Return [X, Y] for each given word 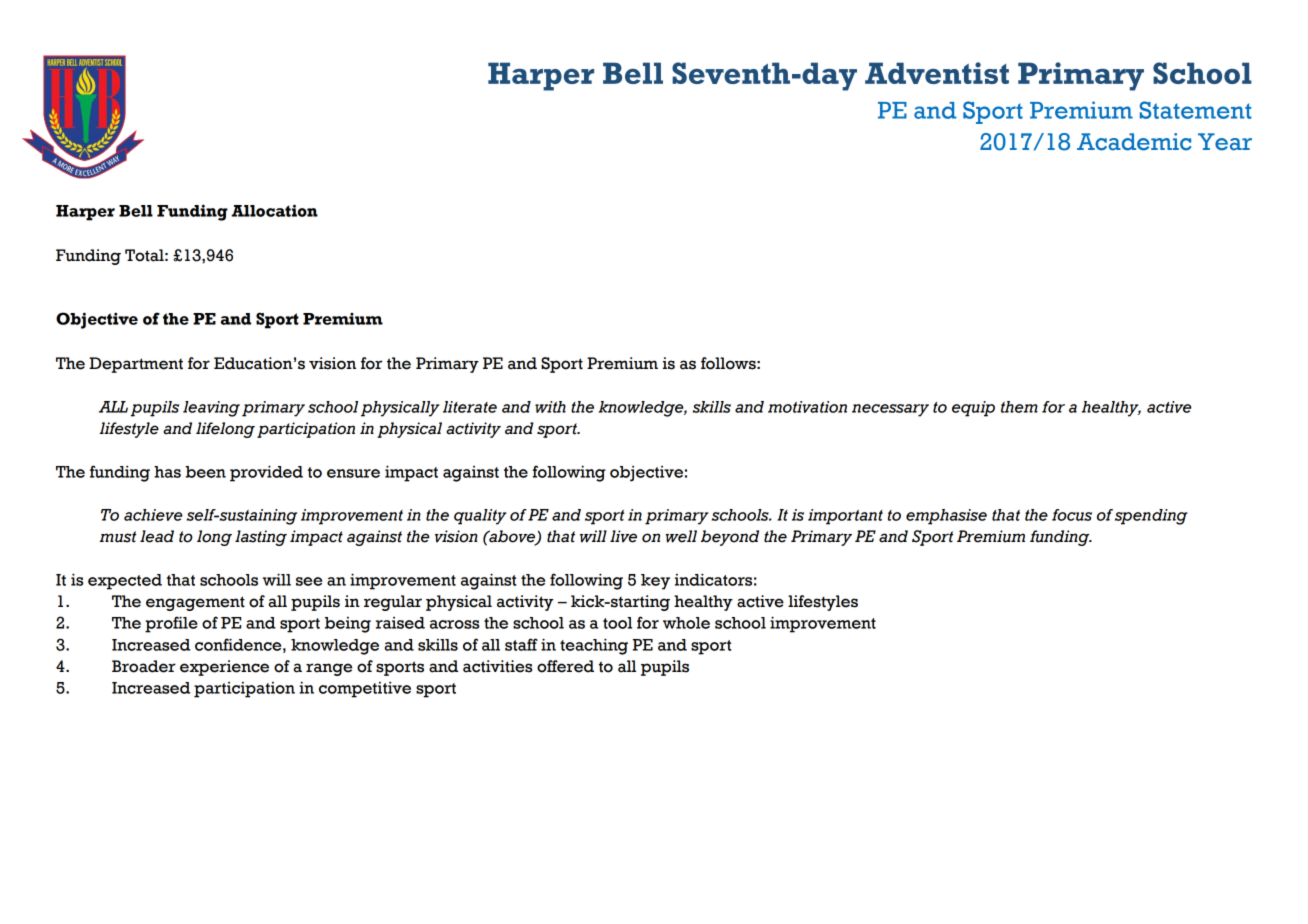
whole [686, 623]
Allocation [274, 210]
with [550, 407]
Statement [1196, 110]
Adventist [937, 73]
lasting [261, 538]
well [681, 536]
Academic [1134, 142]
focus [1072, 515]
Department [136, 365]
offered [565, 666]
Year [1225, 142]
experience [224, 668]
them [1019, 407]
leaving [211, 409]
